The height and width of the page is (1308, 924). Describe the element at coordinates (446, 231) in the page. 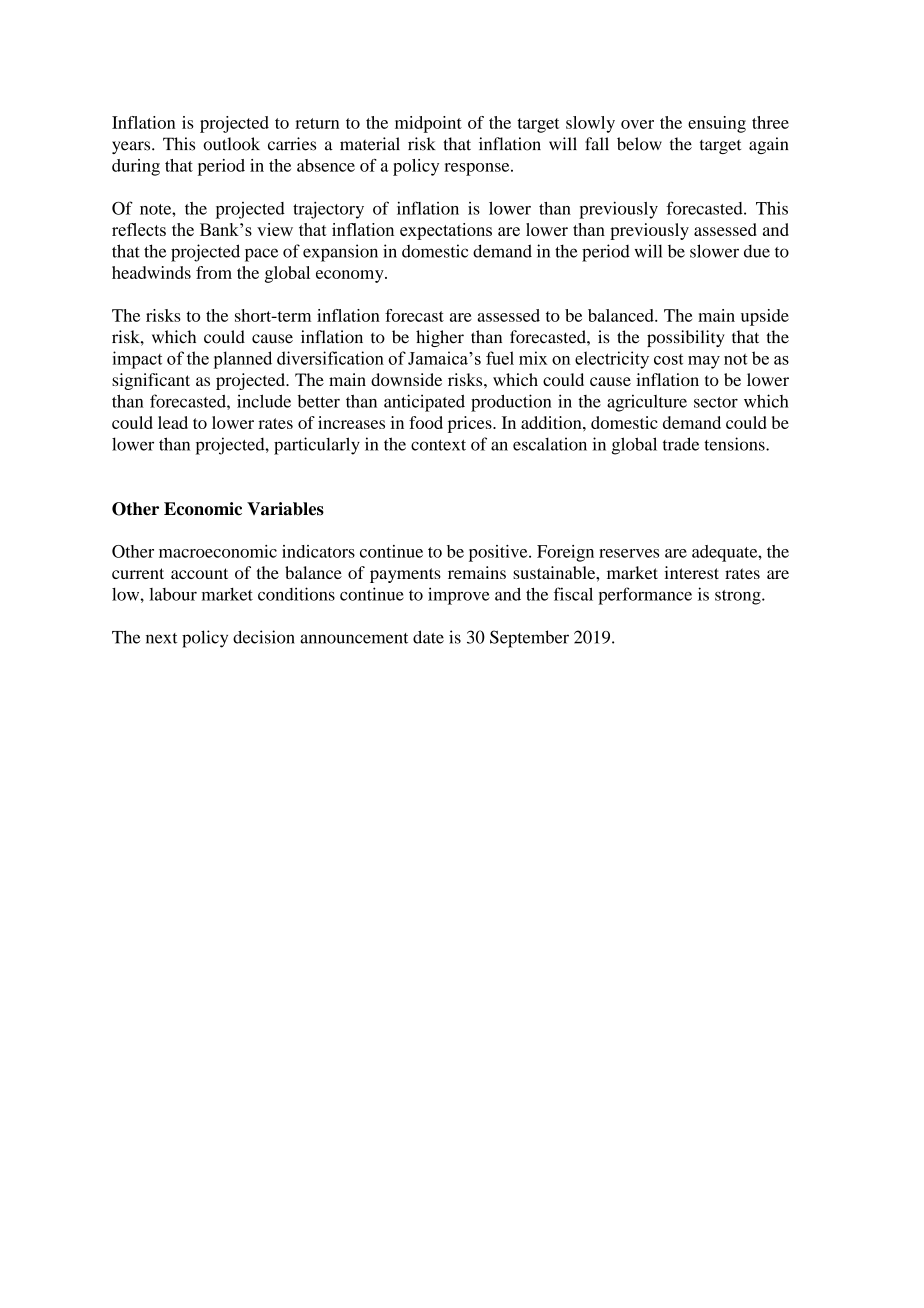

I see `expectations` at that location.
